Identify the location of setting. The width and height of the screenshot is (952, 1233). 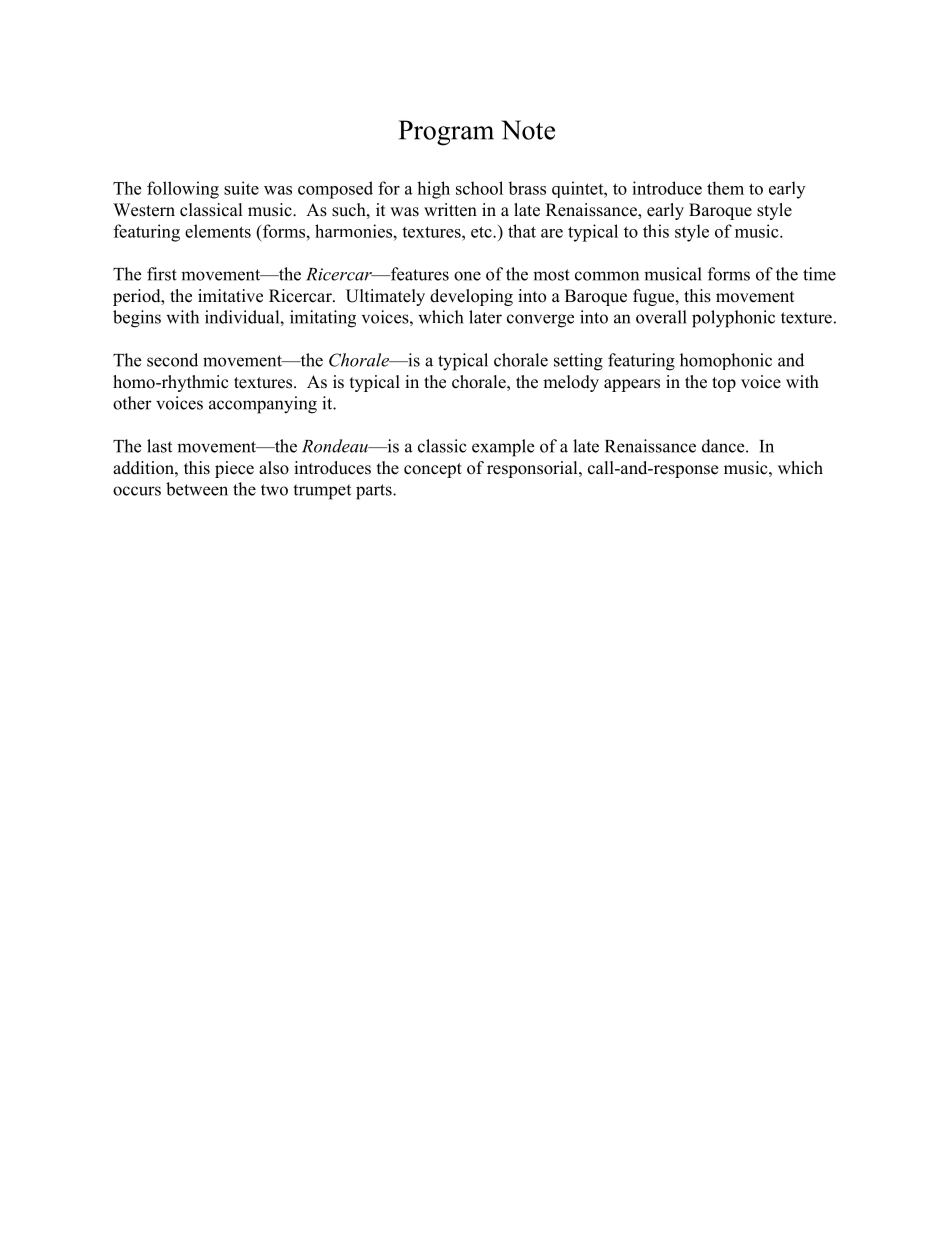
(578, 362).
